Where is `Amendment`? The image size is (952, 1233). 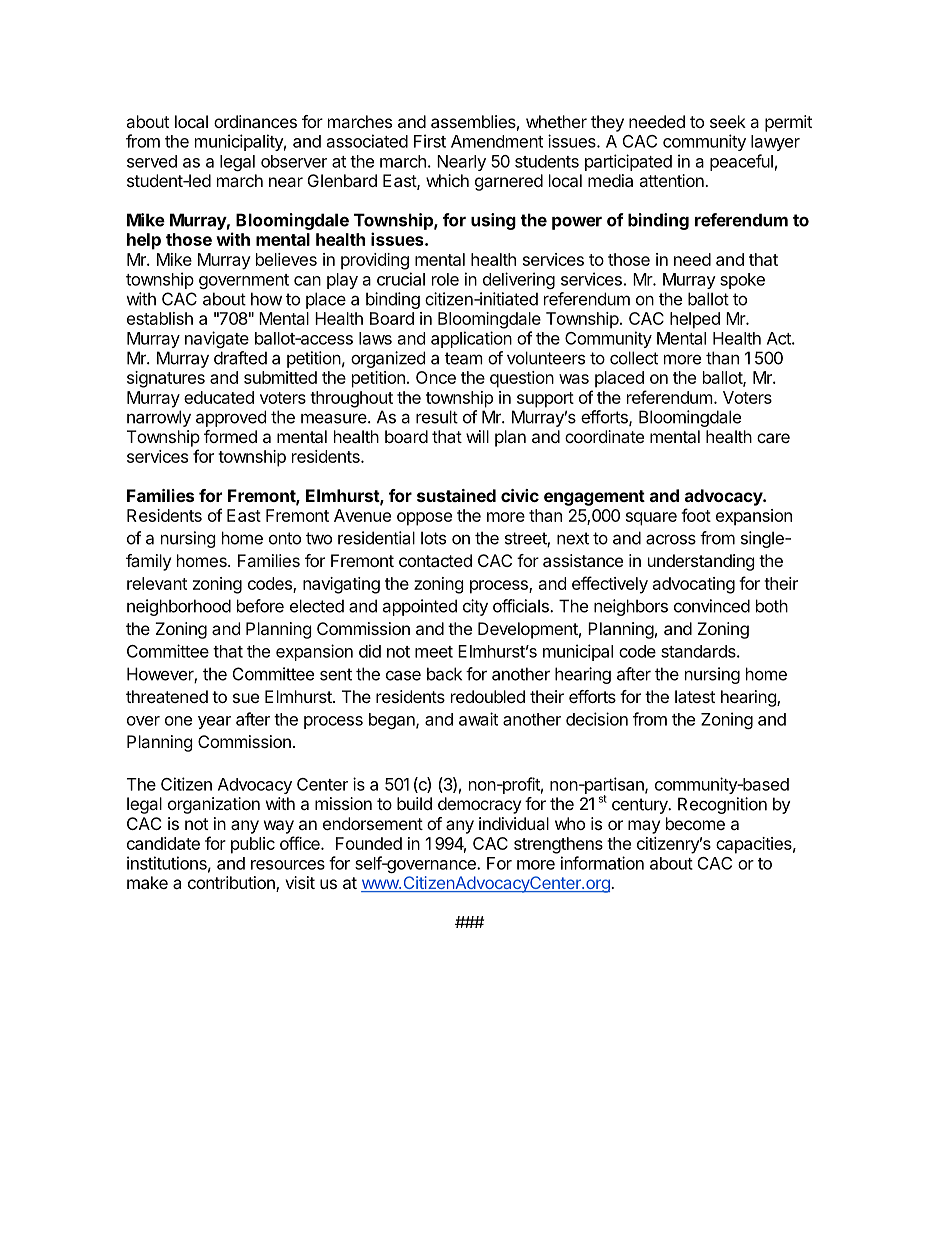
Amendment is located at coordinates (497, 141).
